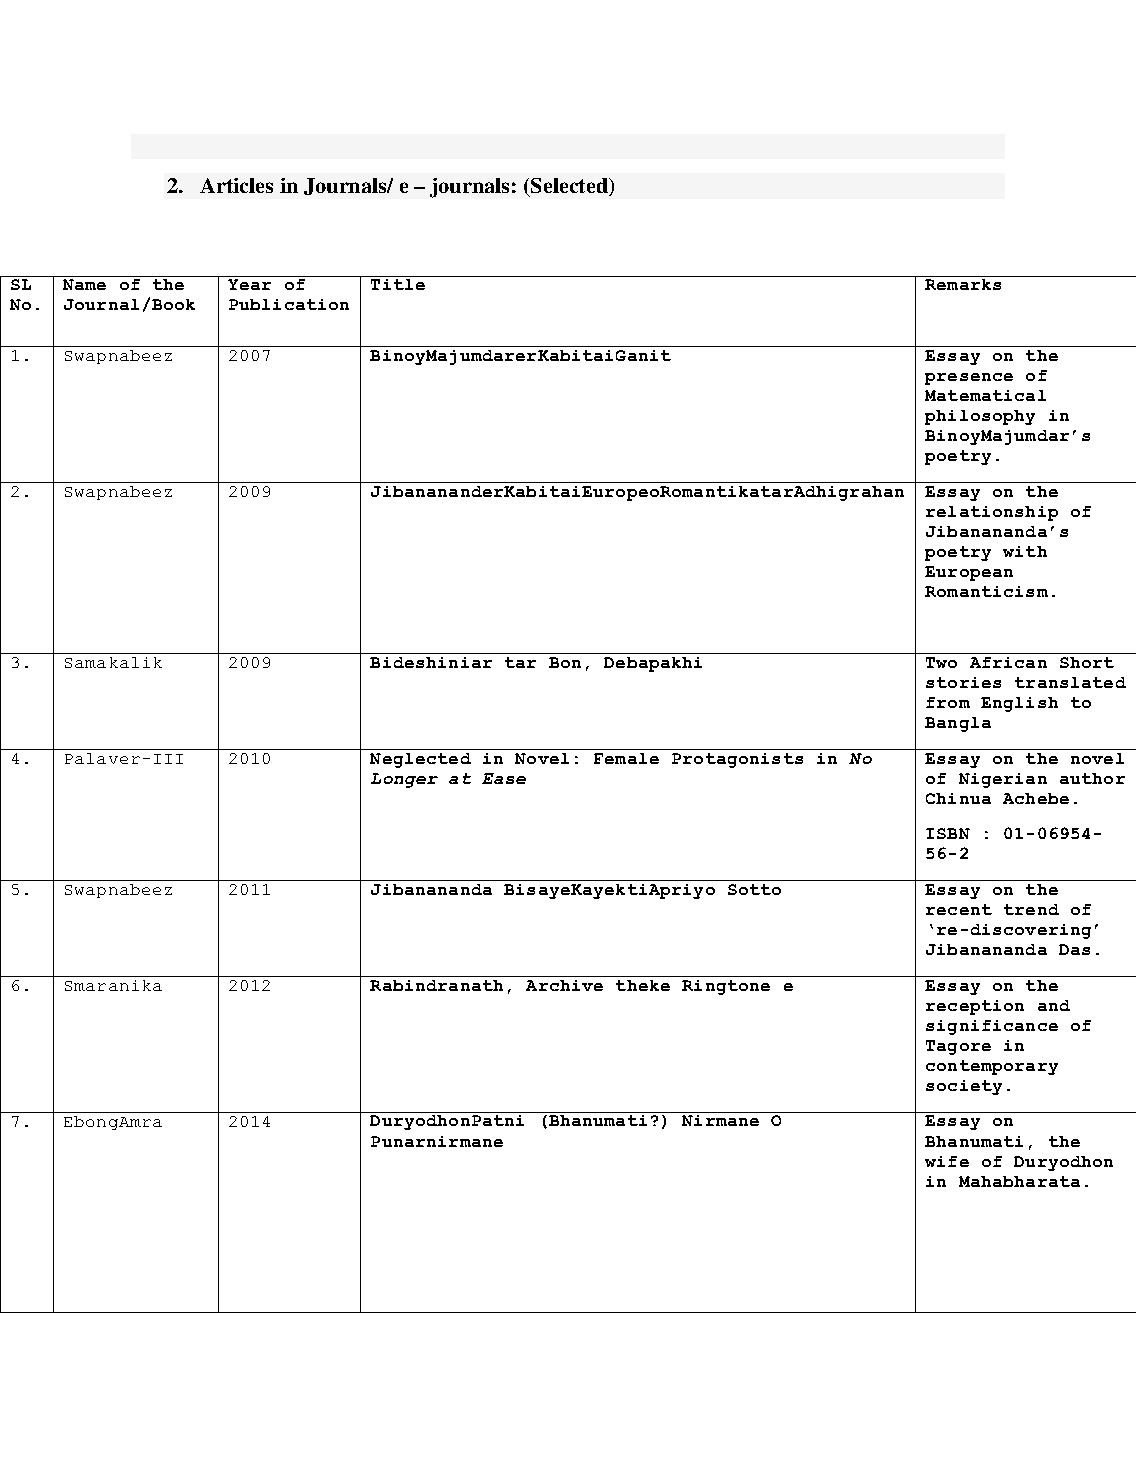  I want to click on Articles, so click(236, 185).
